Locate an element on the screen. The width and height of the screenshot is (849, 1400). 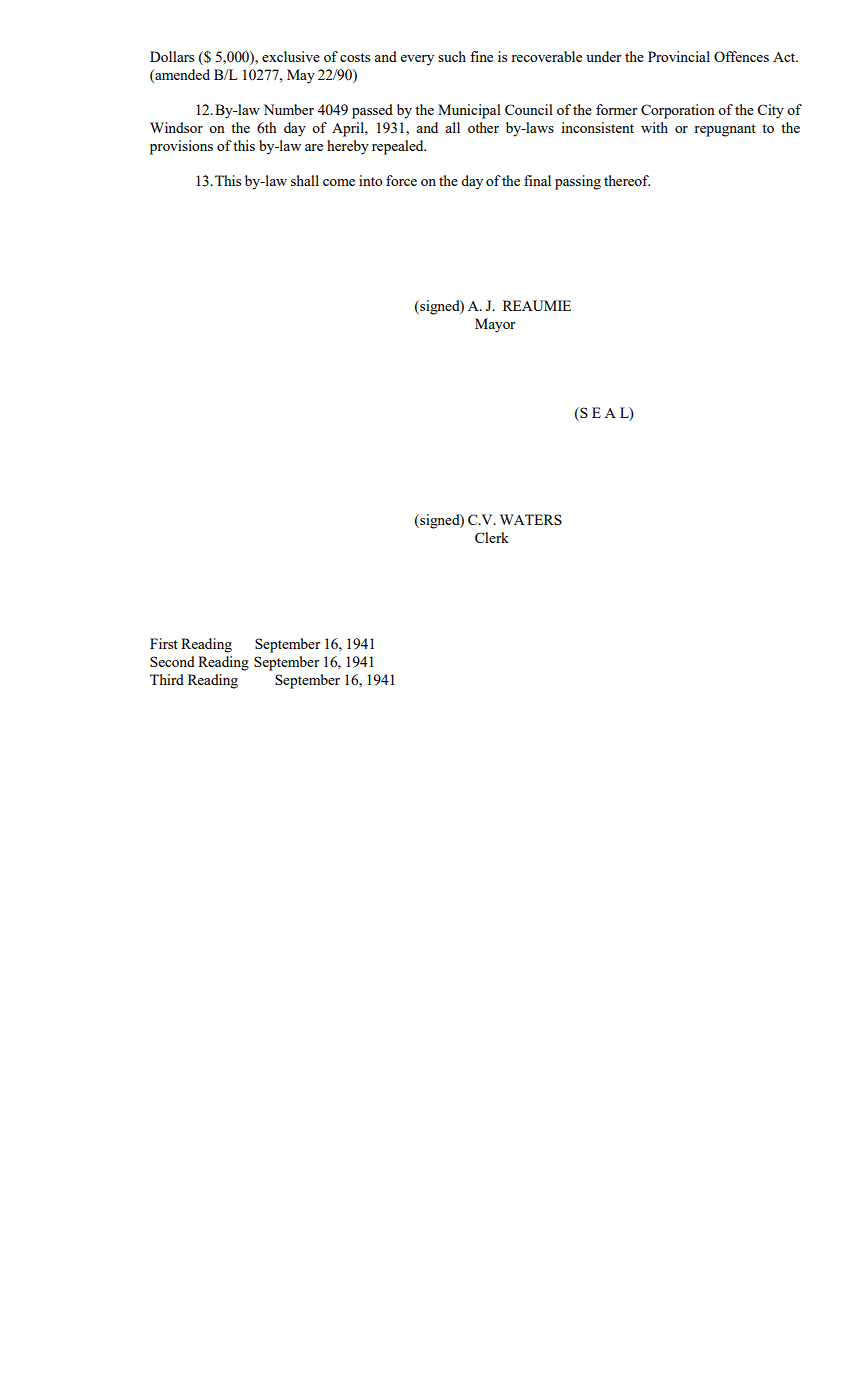
amended is located at coordinates (181, 74).
